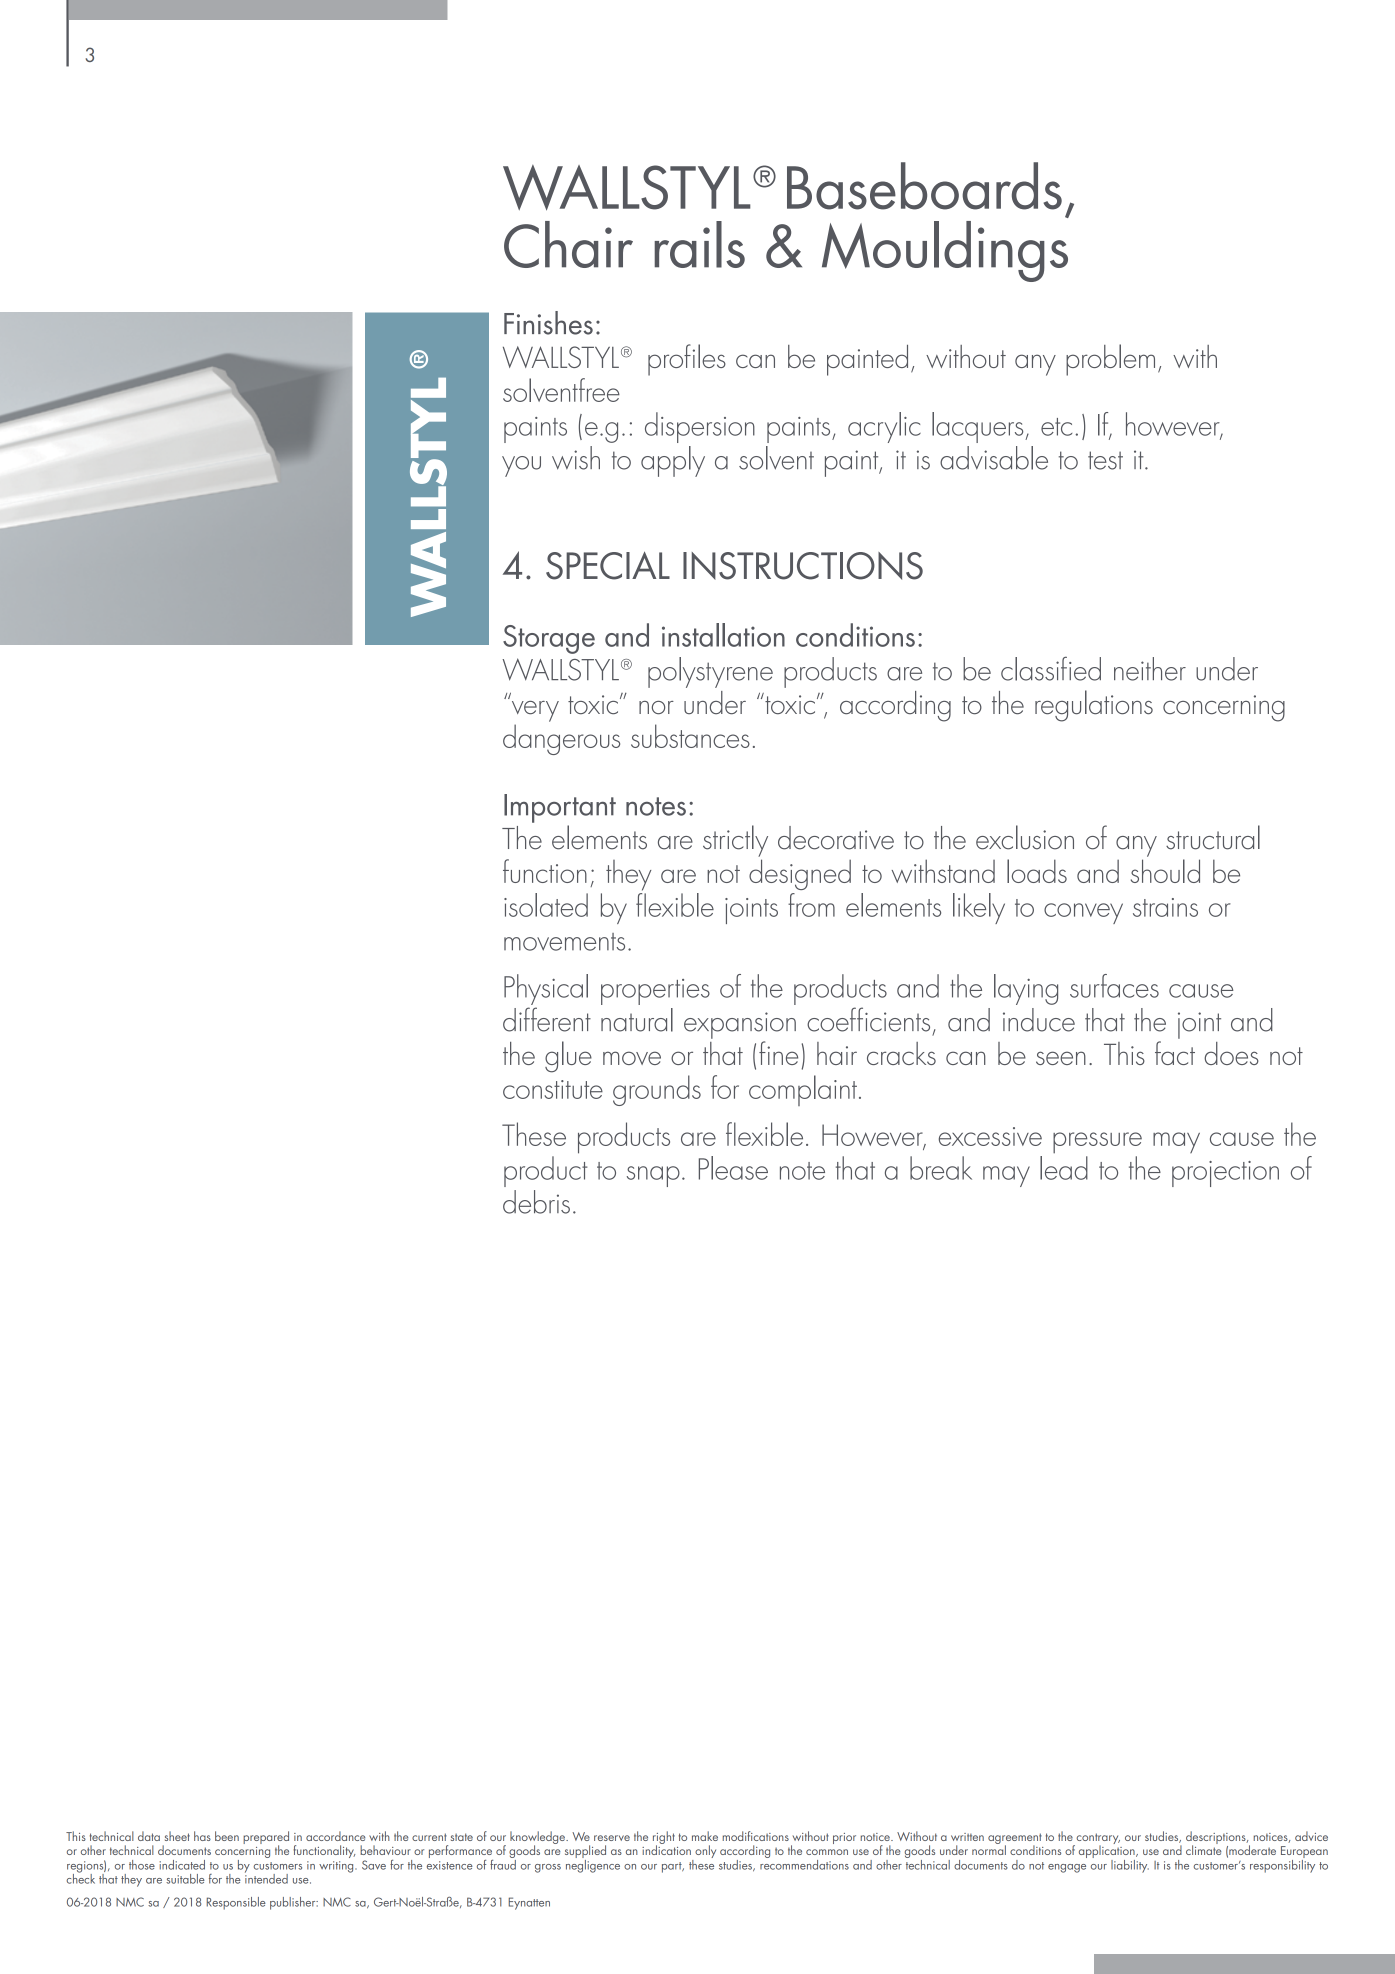  I want to click on grounds, so click(657, 1090).
